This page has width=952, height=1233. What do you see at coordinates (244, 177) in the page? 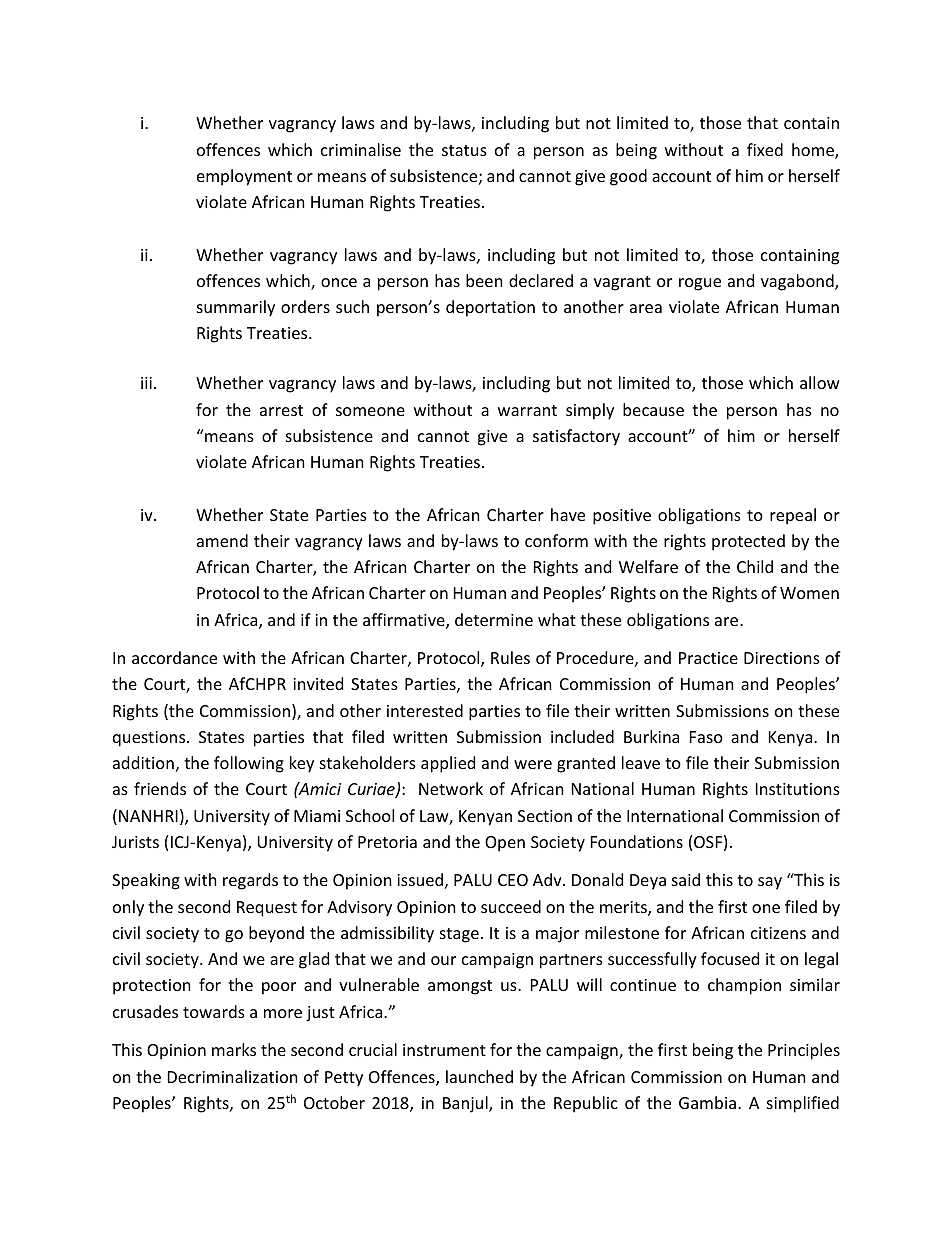
I see `employment` at bounding box center [244, 177].
